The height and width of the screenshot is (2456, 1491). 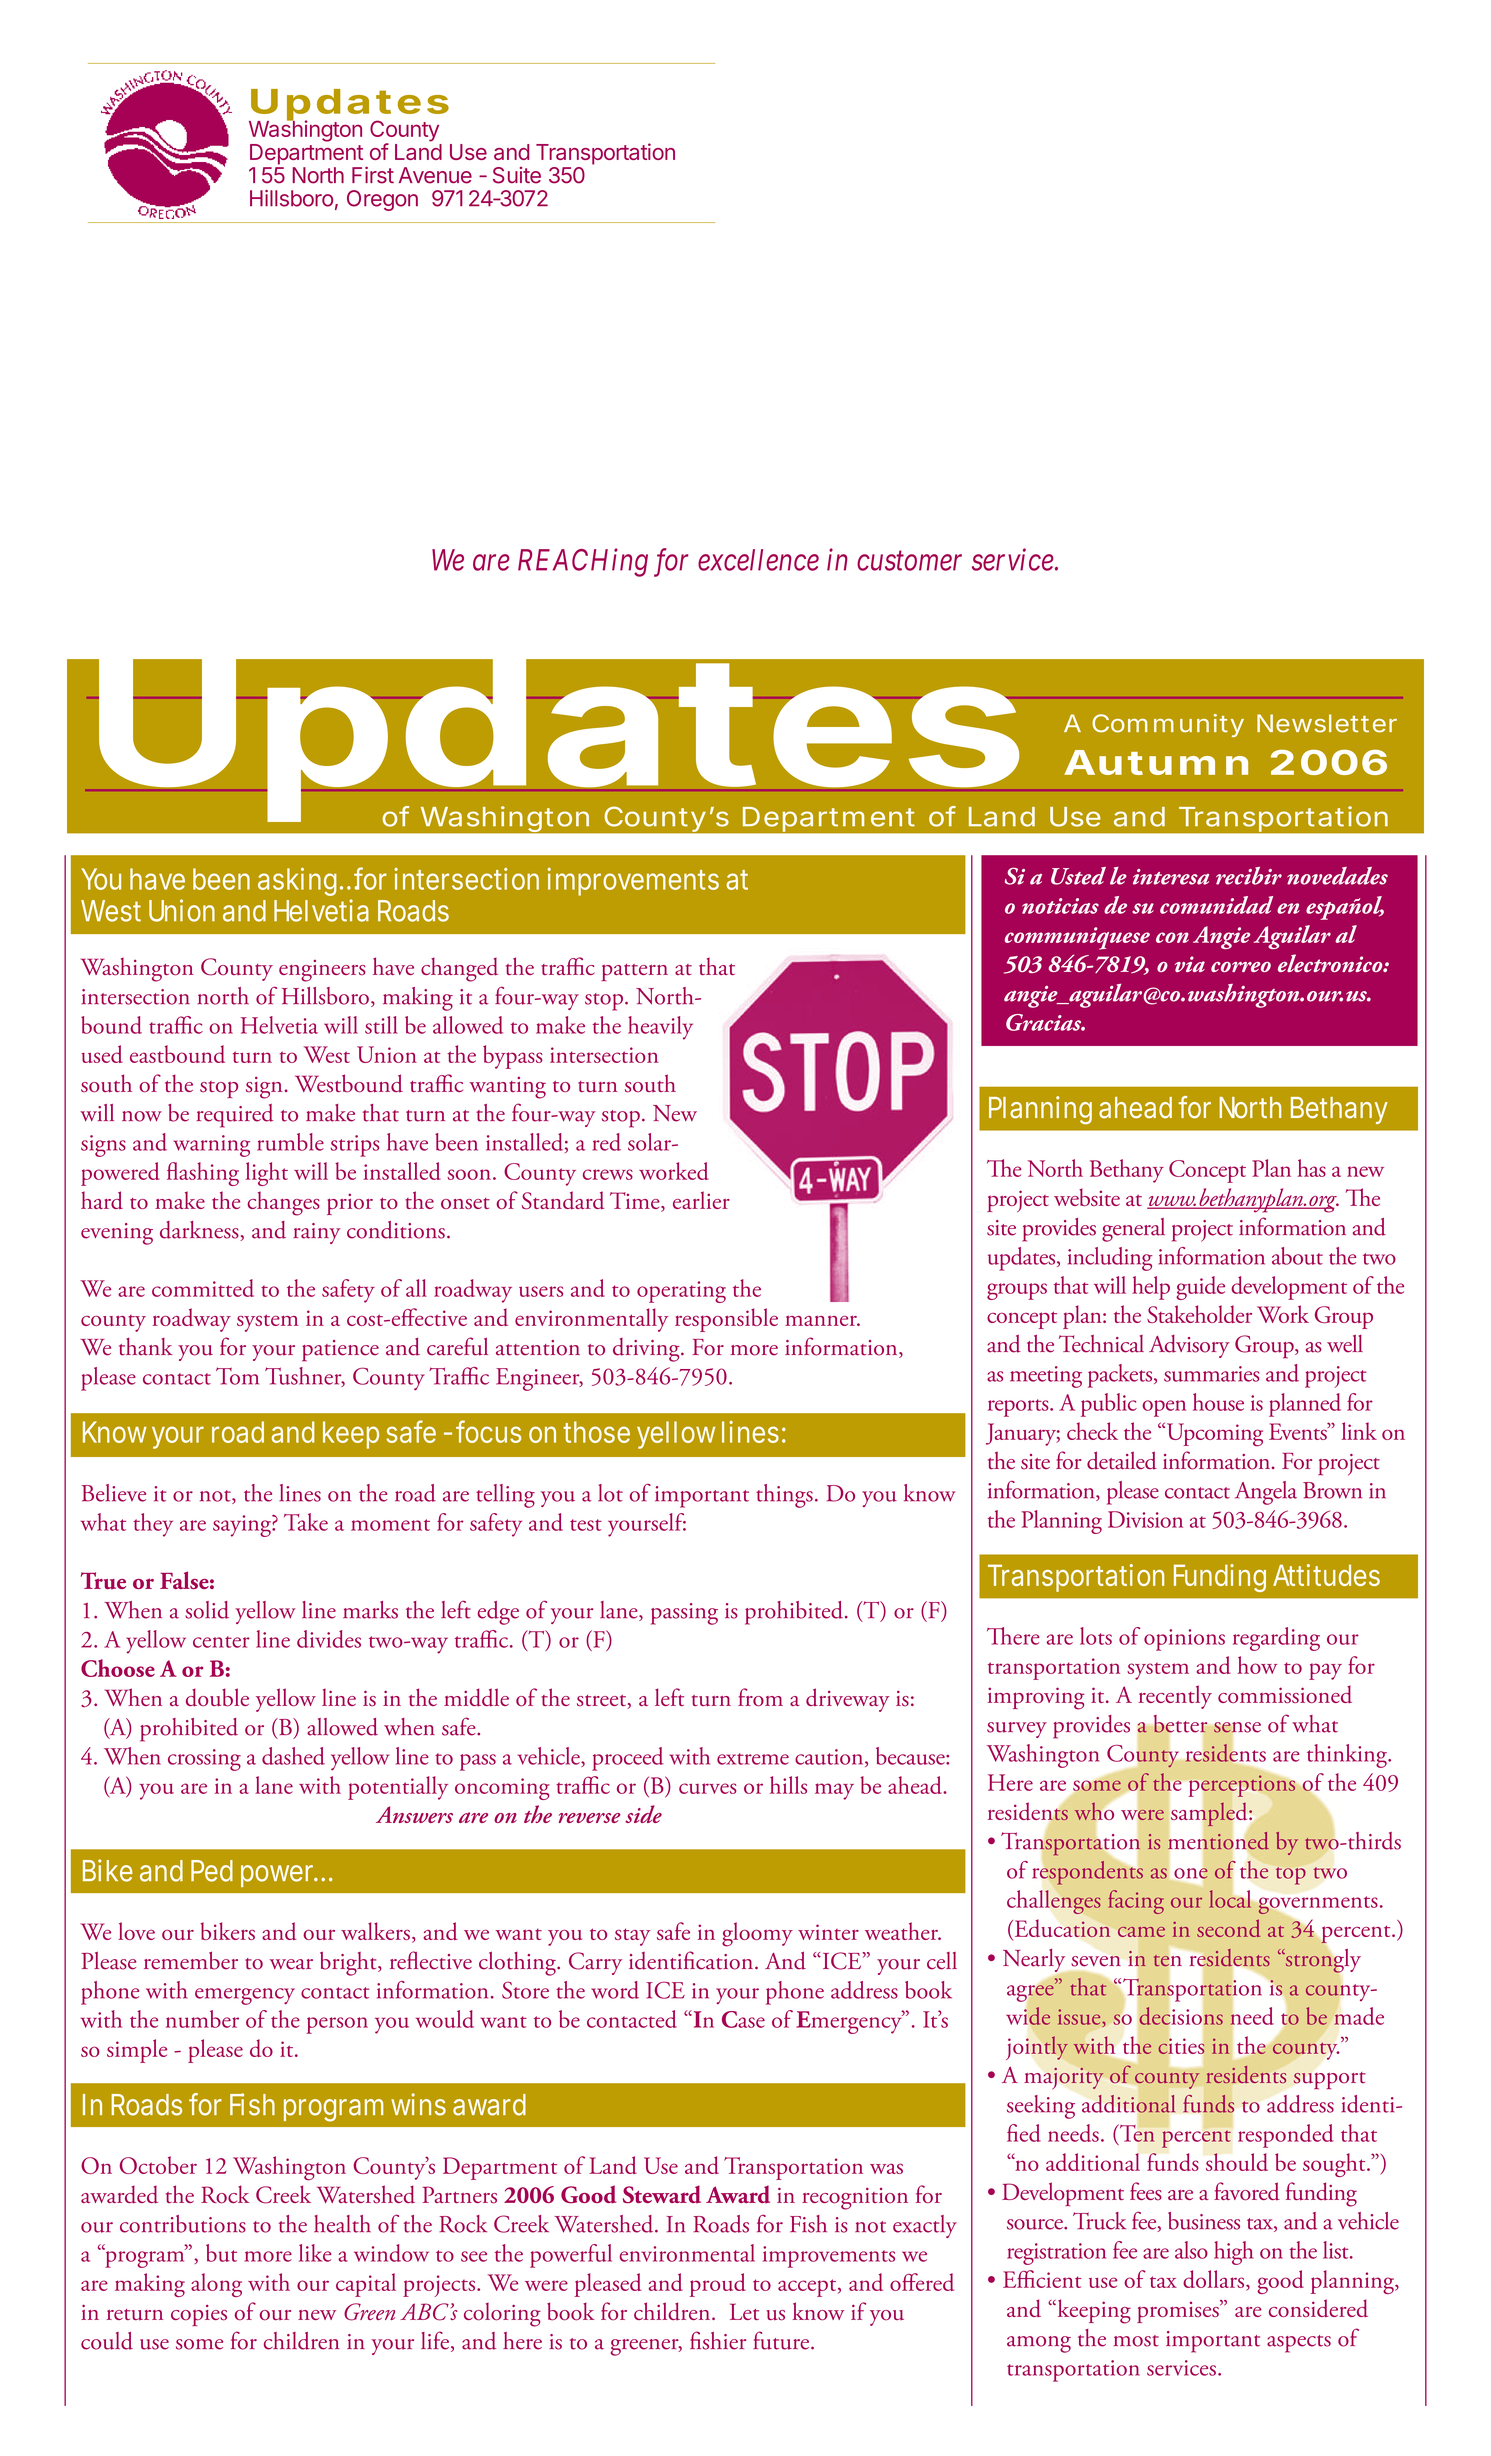 I want to click on along, so click(x=216, y=2285).
